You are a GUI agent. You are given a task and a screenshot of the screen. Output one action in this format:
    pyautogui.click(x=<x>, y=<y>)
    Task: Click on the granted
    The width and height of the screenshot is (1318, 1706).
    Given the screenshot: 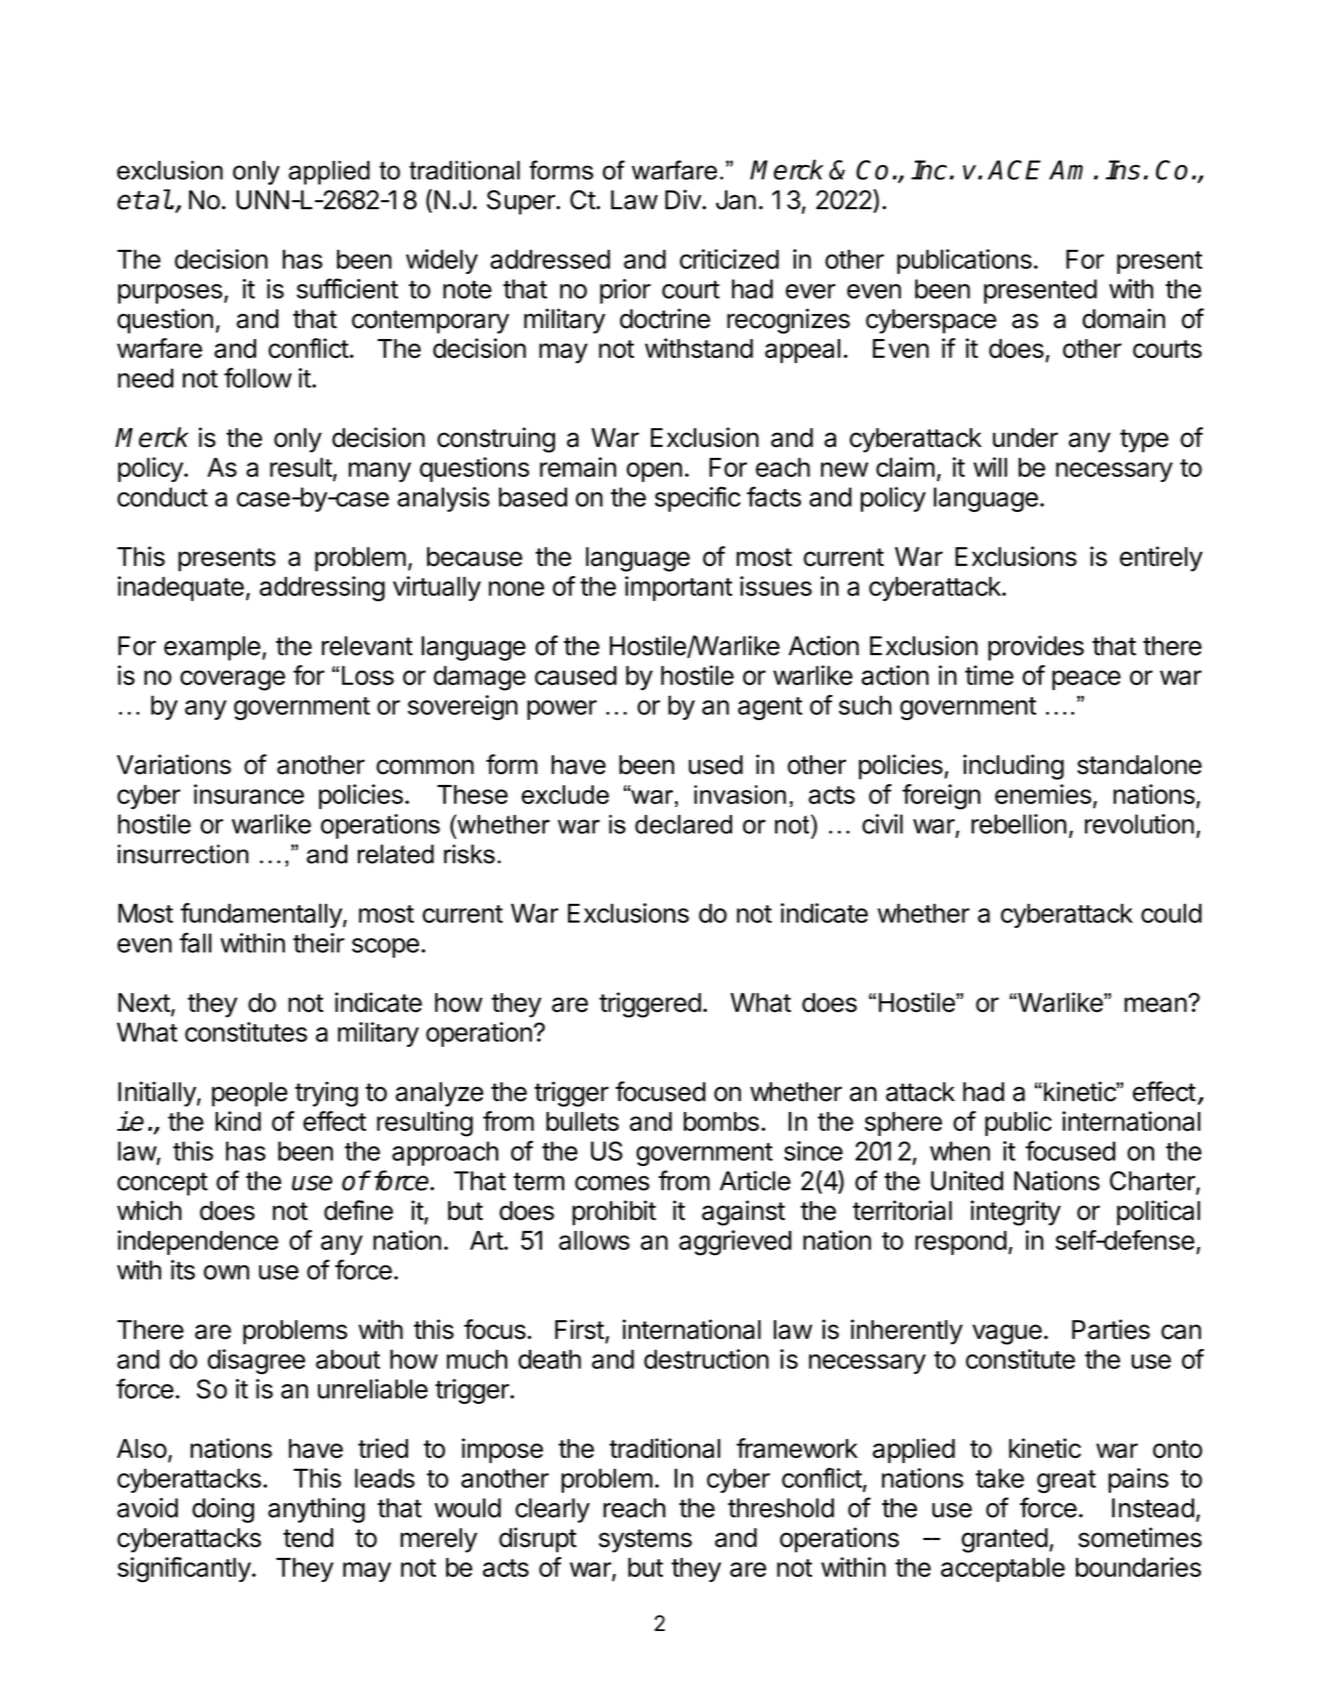 What is the action you would take?
    pyautogui.click(x=1005, y=1540)
